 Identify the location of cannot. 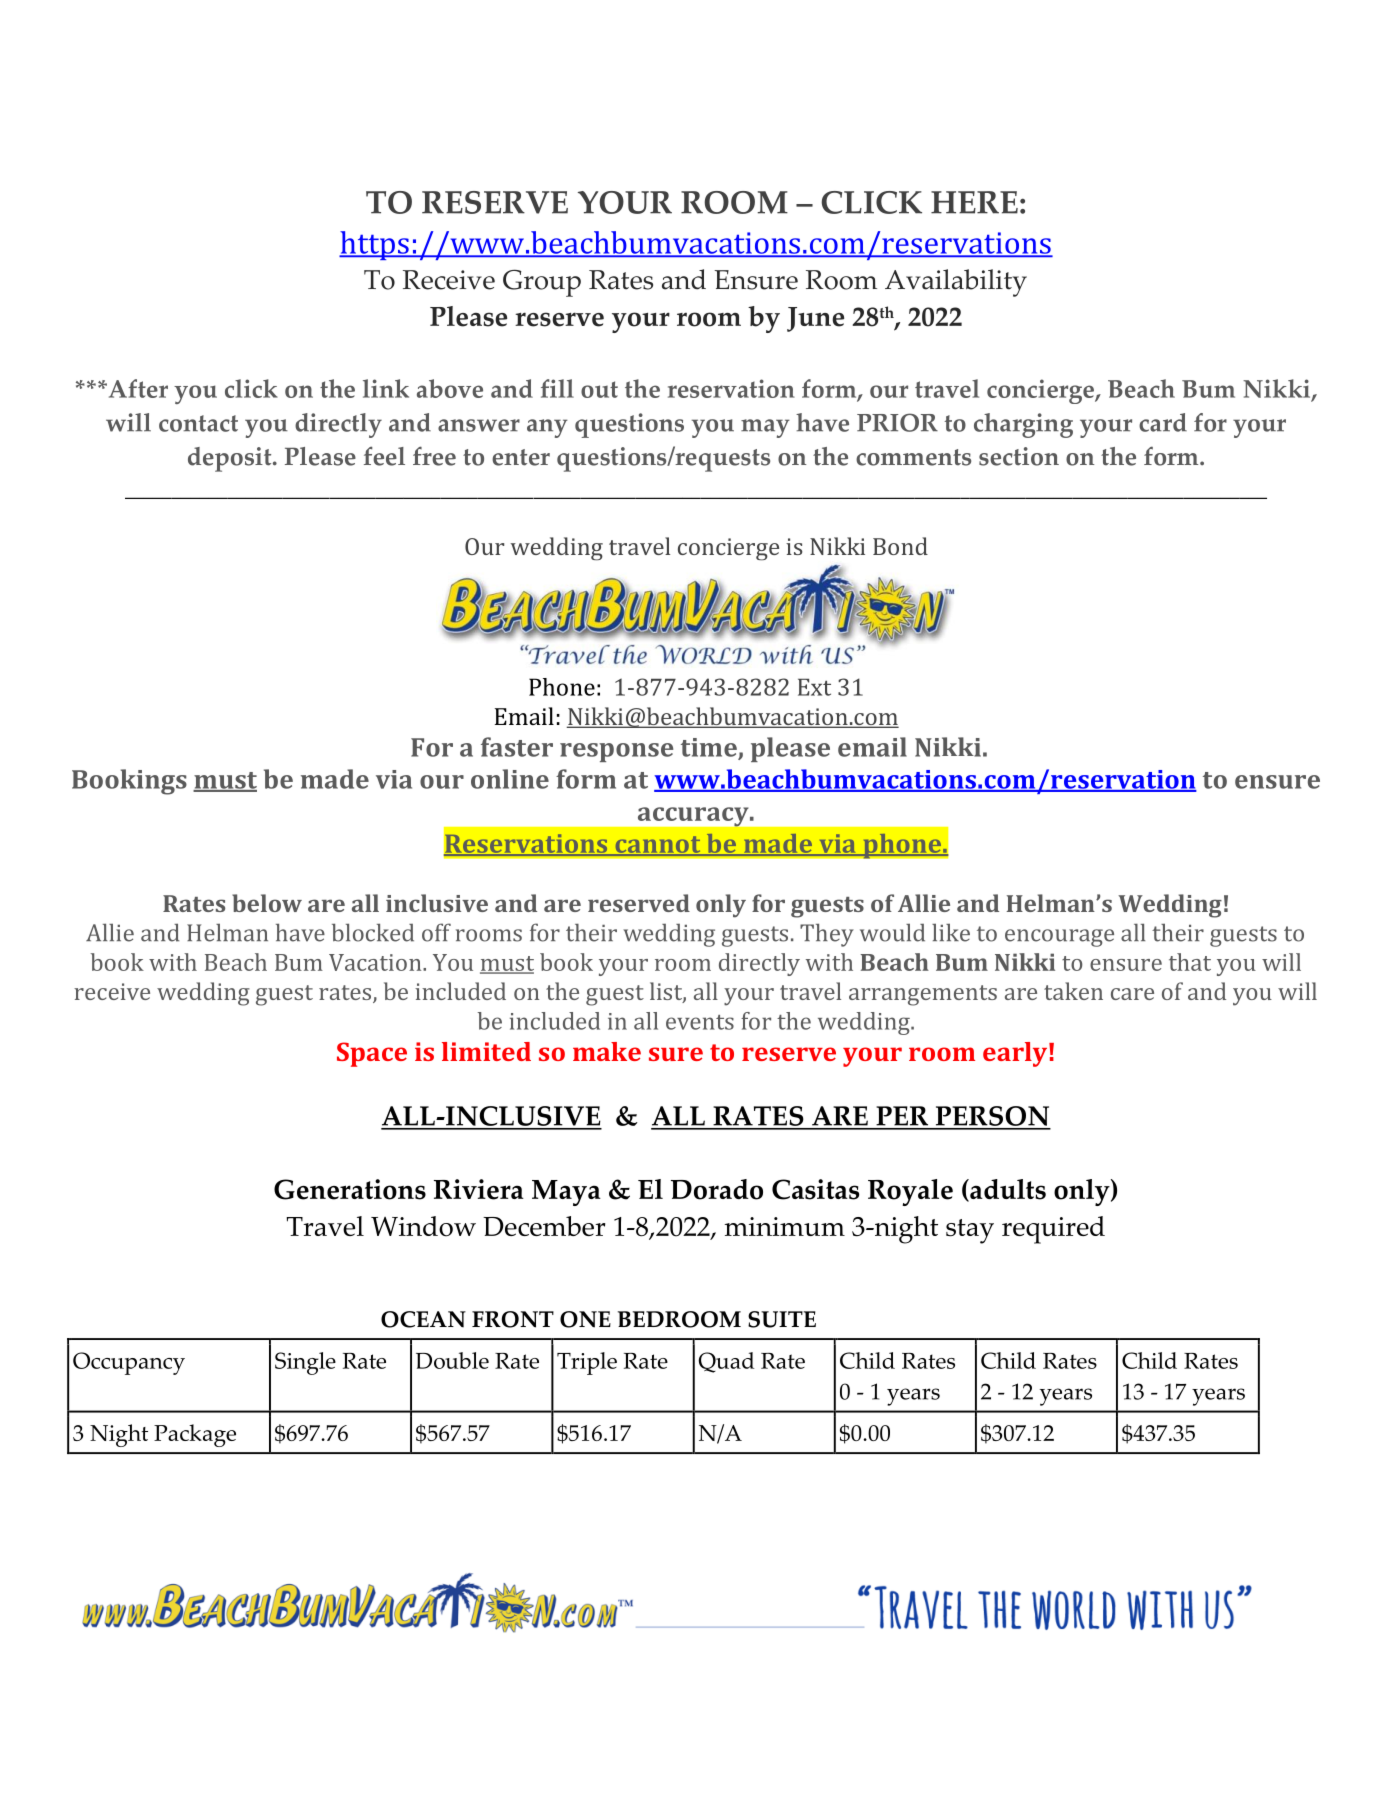
(658, 845).
